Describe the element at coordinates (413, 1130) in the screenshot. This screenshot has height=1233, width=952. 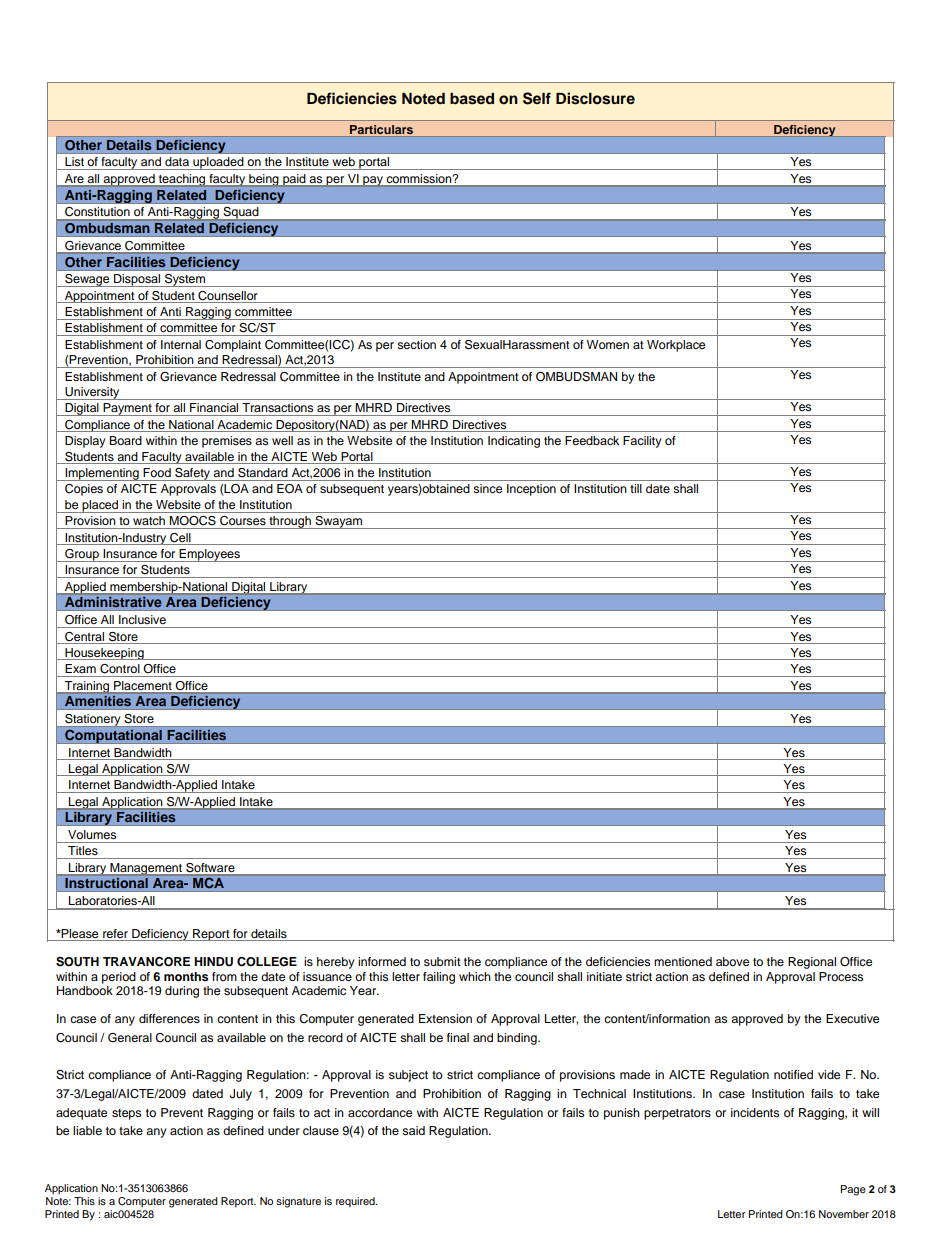
I see `said` at that location.
